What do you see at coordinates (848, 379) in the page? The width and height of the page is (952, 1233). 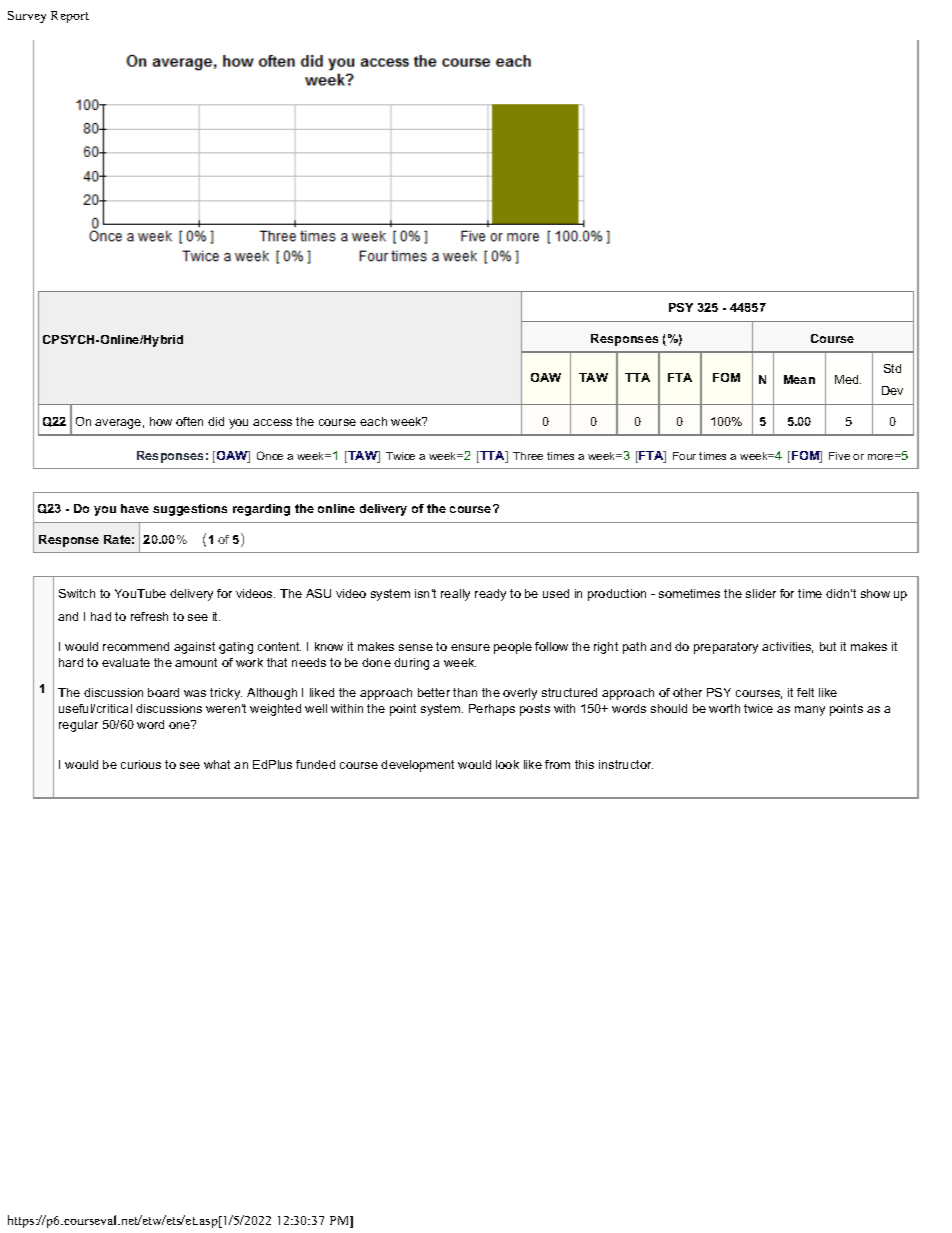 I see `Med` at bounding box center [848, 379].
